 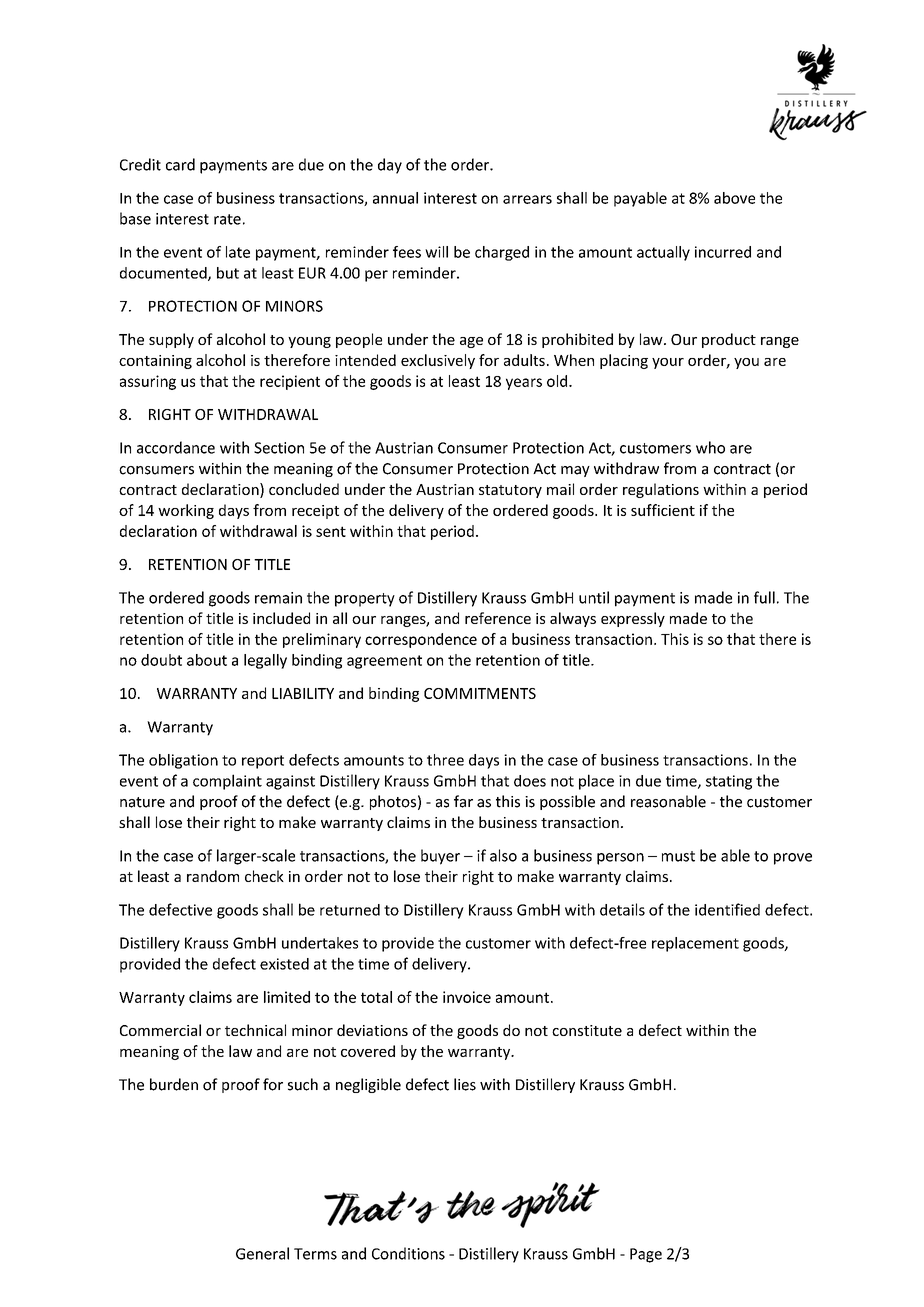 What do you see at coordinates (727, 909) in the screenshot?
I see `identified` at bounding box center [727, 909].
